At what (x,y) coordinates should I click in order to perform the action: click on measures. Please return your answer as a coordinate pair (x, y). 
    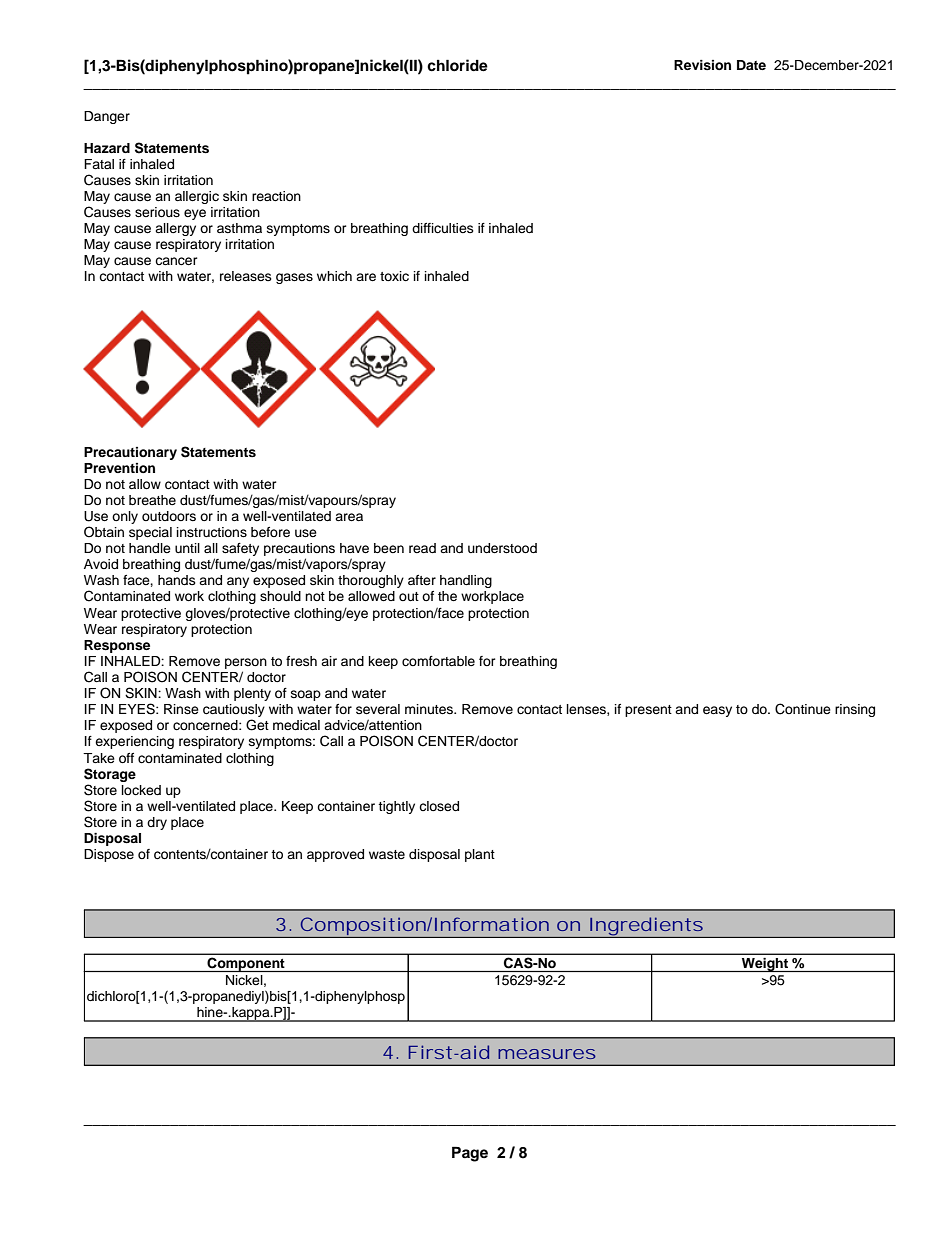
    Looking at the image, I should click on (547, 1054).
